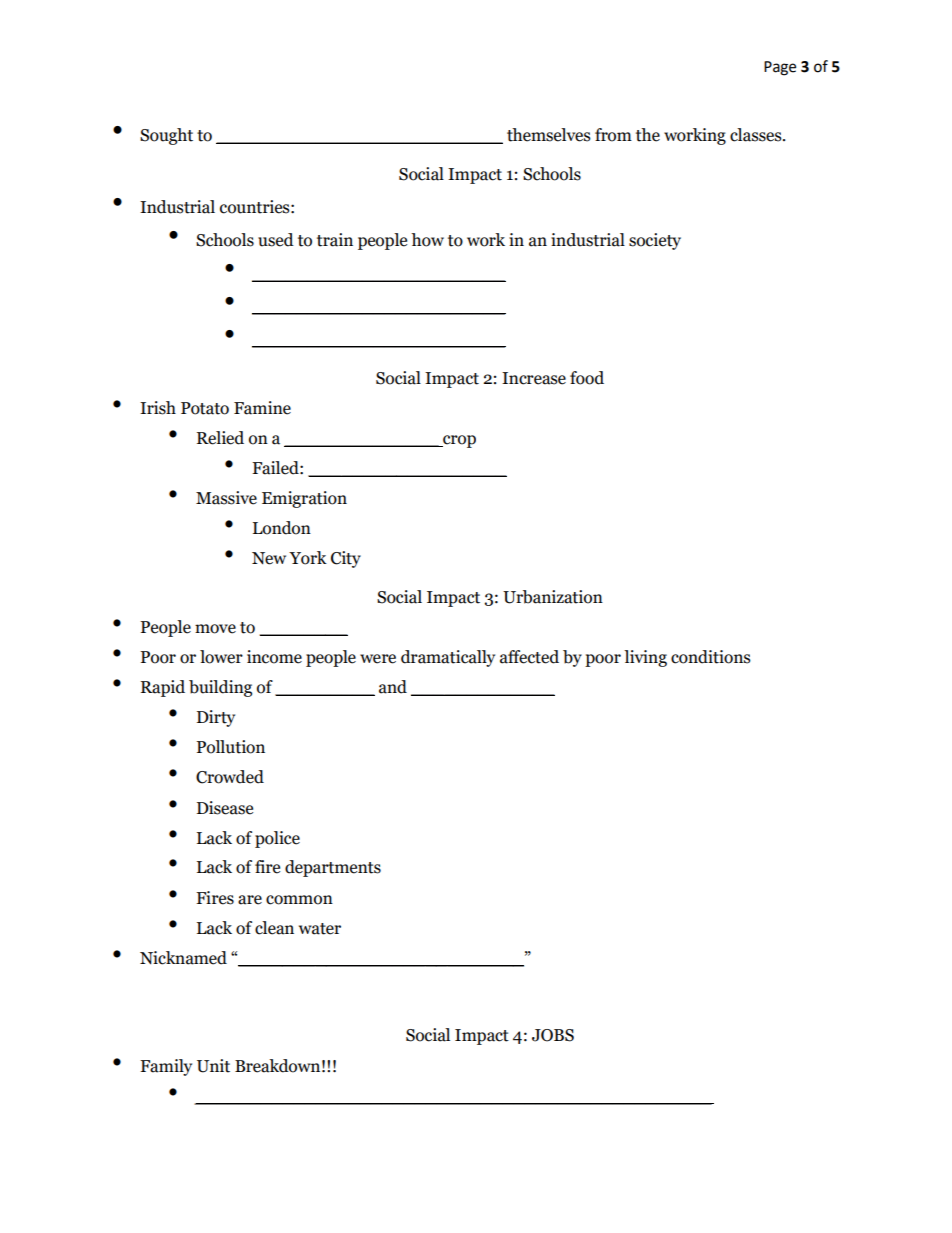 The width and height of the document is (952, 1233). Describe the element at coordinates (587, 378) in the document. I see `food` at that location.
